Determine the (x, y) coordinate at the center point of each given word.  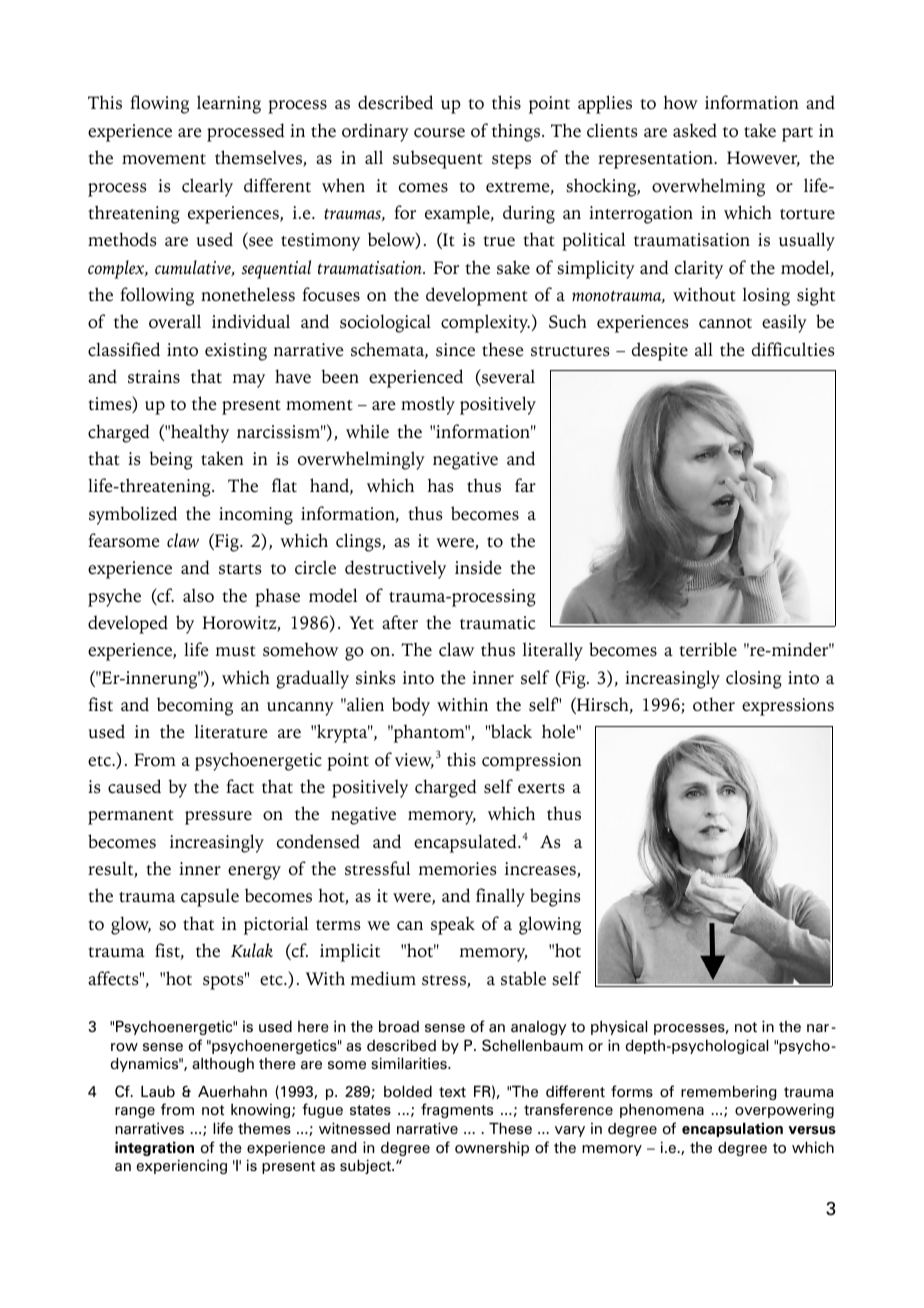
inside (478, 567)
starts (240, 569)
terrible (708, 649)
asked (695, 130)
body (411, 706)
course (439, 133)
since (455, 350)
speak (453, 925)
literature (231, 731)
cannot (725, 323)
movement (164, 159)
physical (619, 1027)
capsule (210, 897)
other (714, 704)
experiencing (181, 1166)
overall (175, 321)
